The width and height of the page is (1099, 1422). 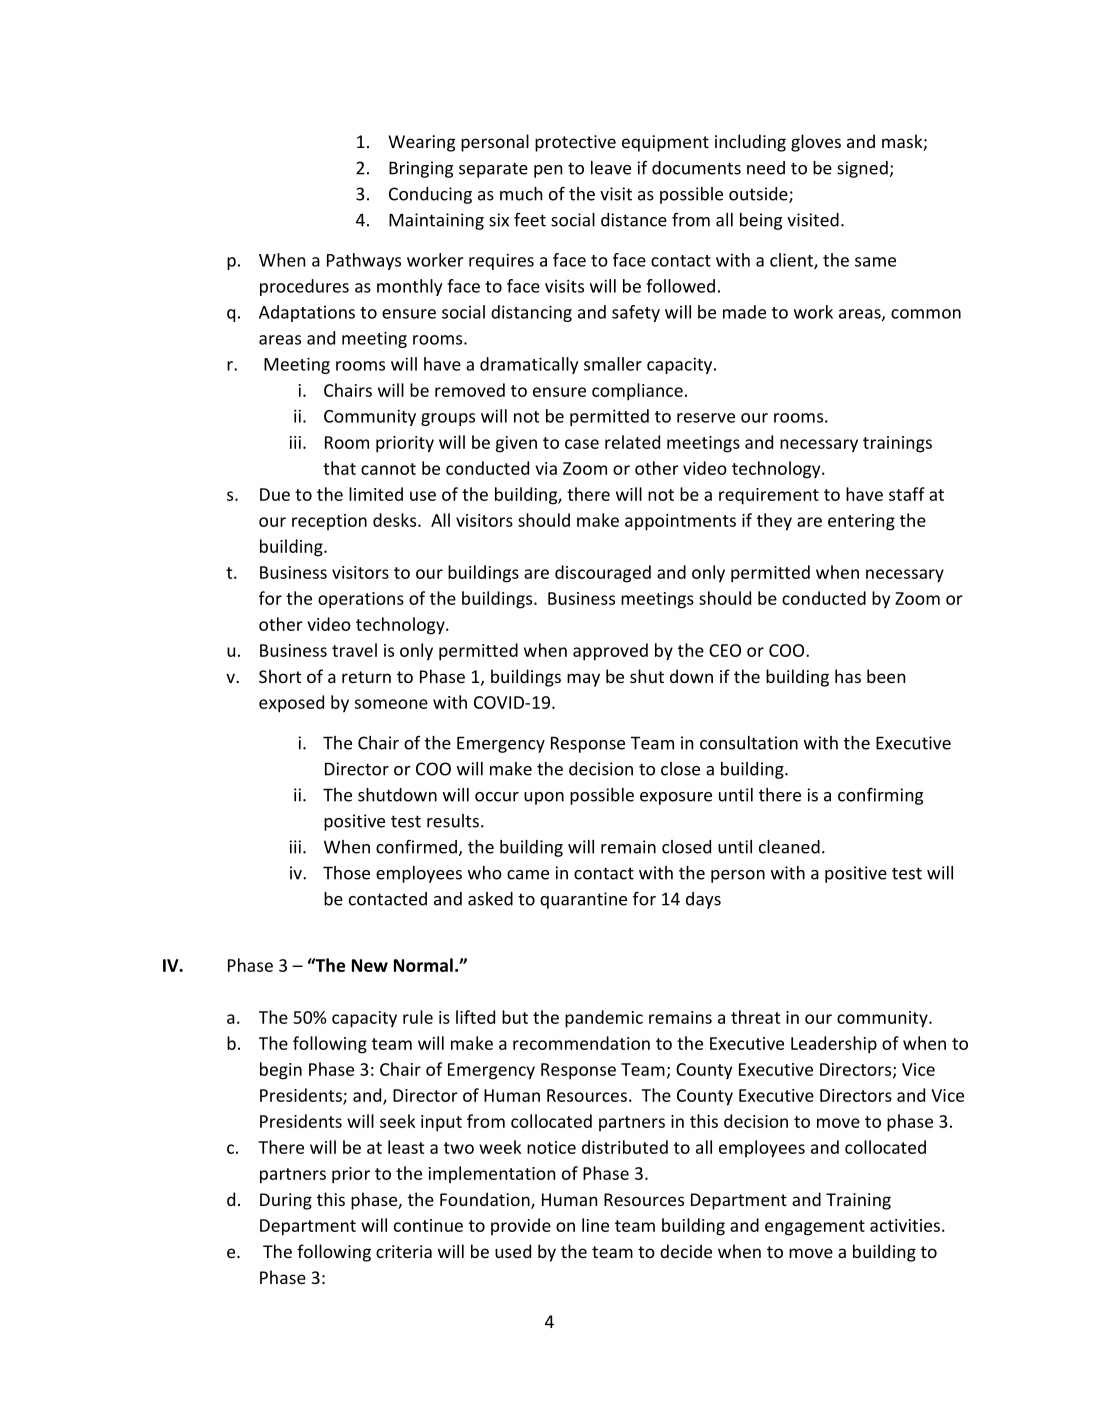 What do you see at coordinates (421, 169) in the page?
I see `Bringing` at bounding box center [421, 169].
